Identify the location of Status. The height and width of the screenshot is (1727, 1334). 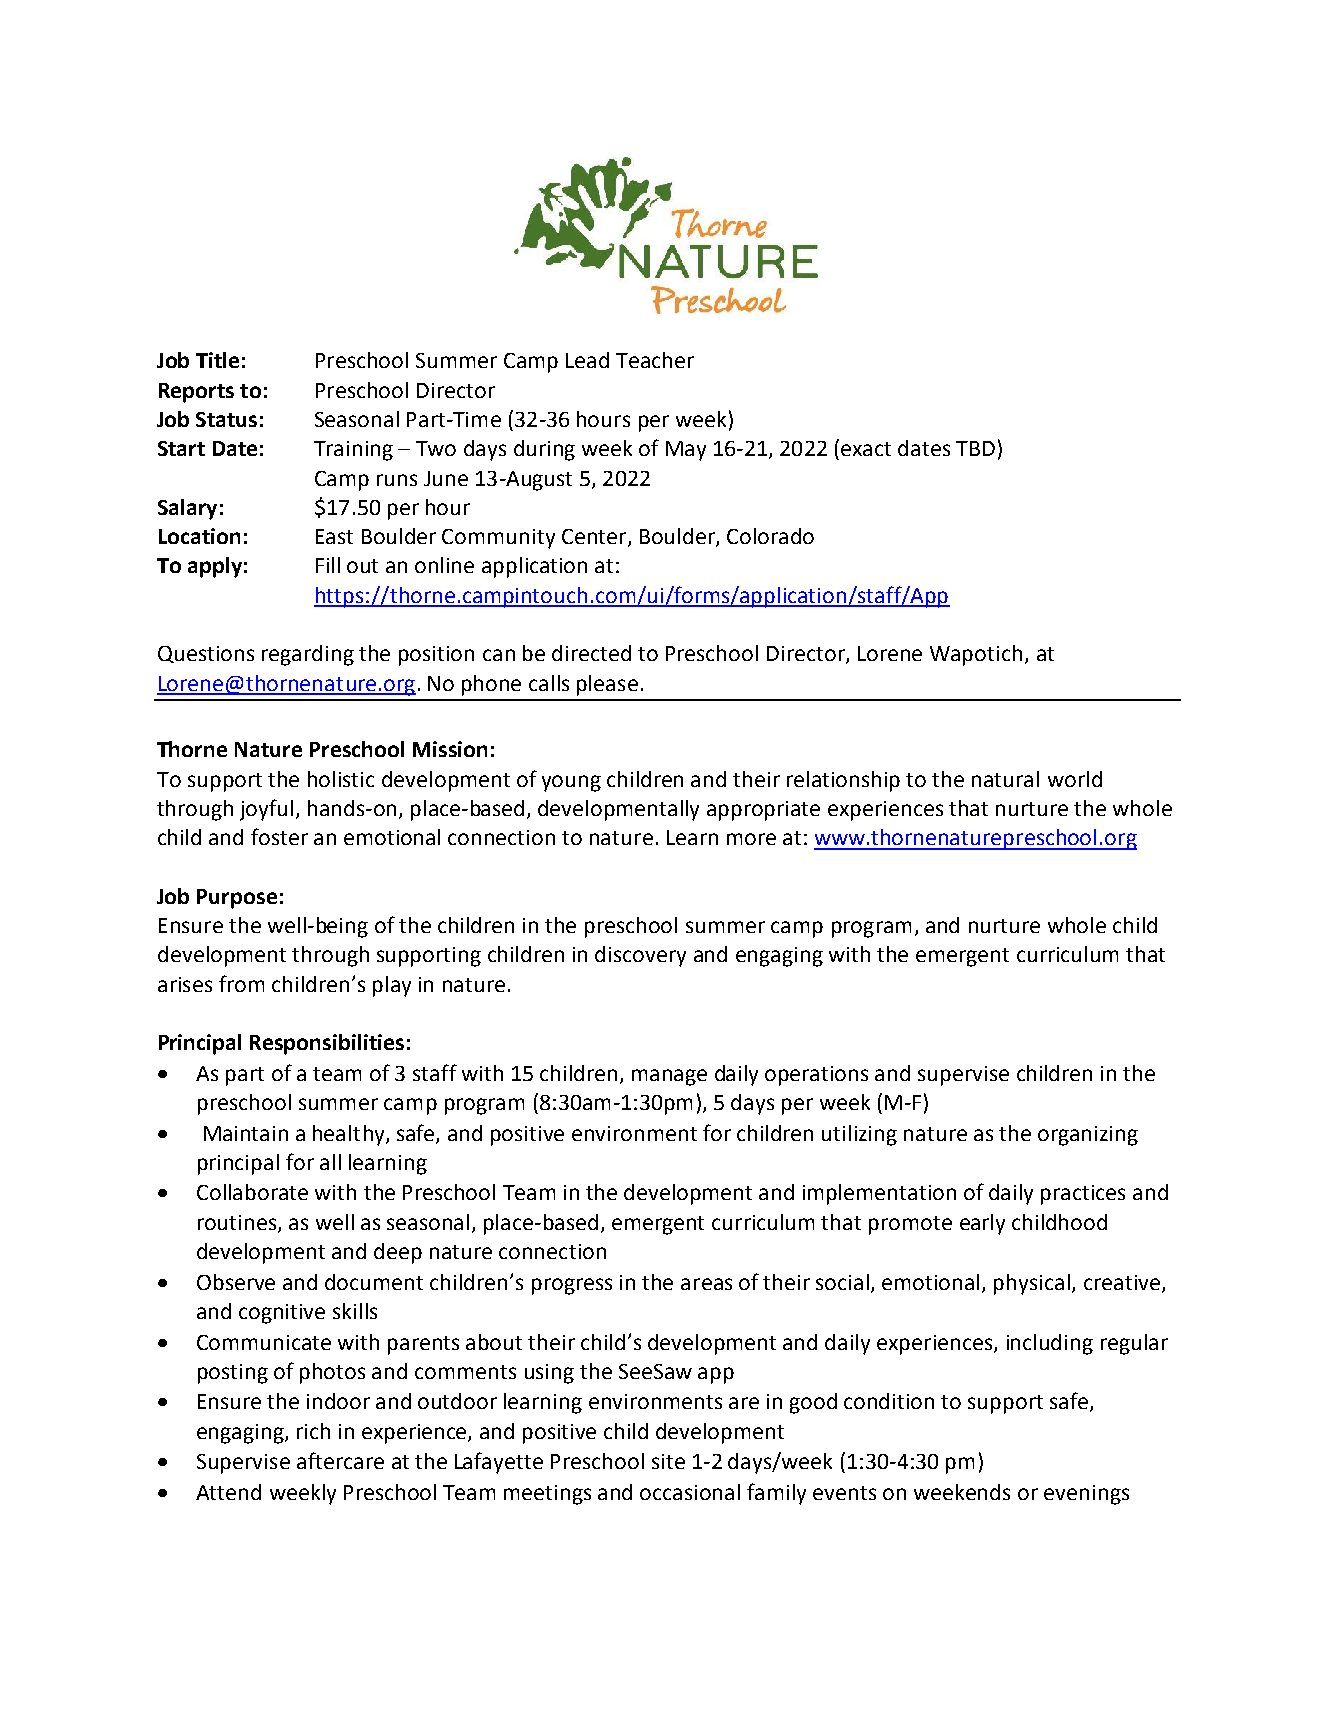
(226, 419).
